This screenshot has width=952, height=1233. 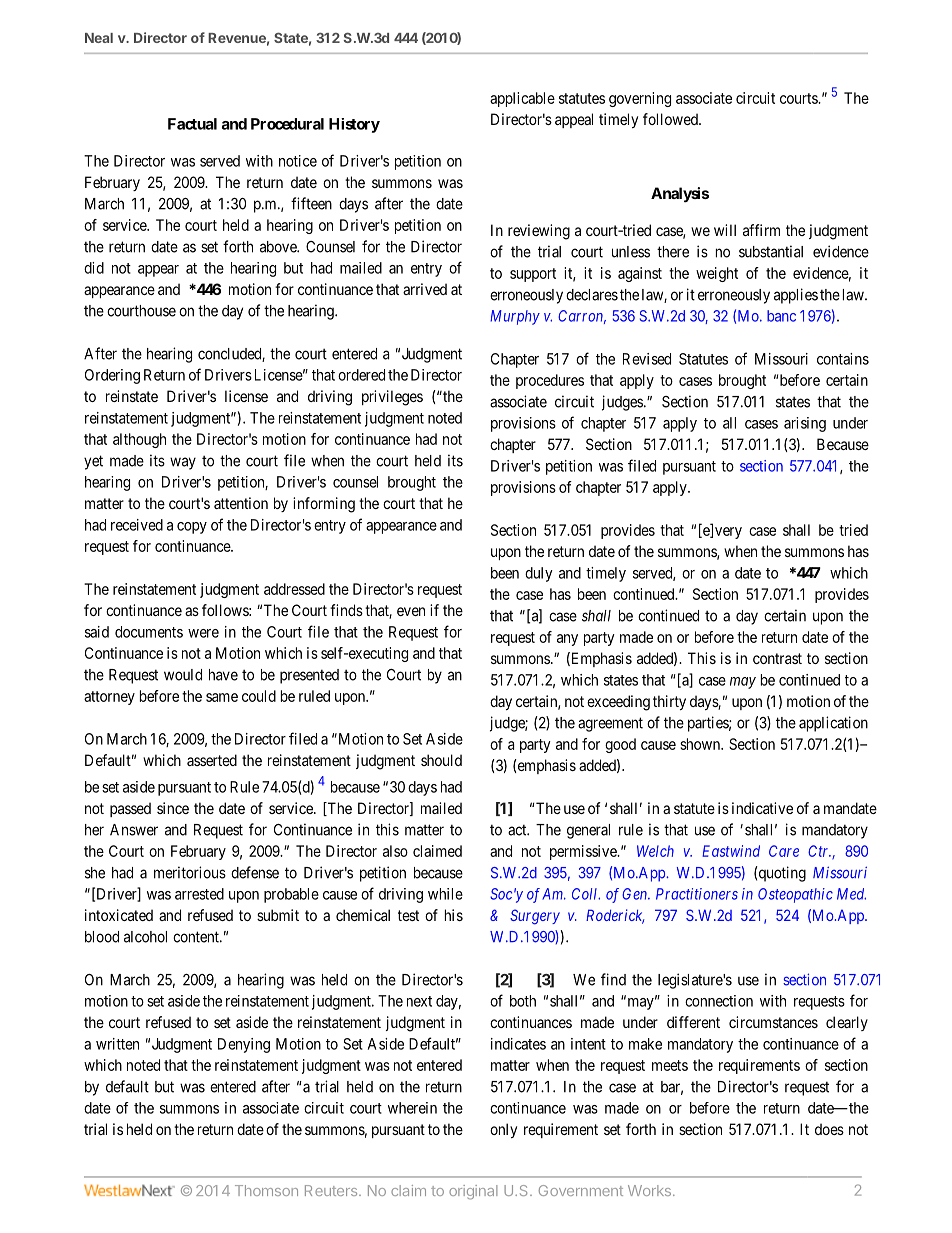 What do you see at coordinates (112, 376) in the screenshot?
I see `Ordering` at bounding box center [112, 376].
